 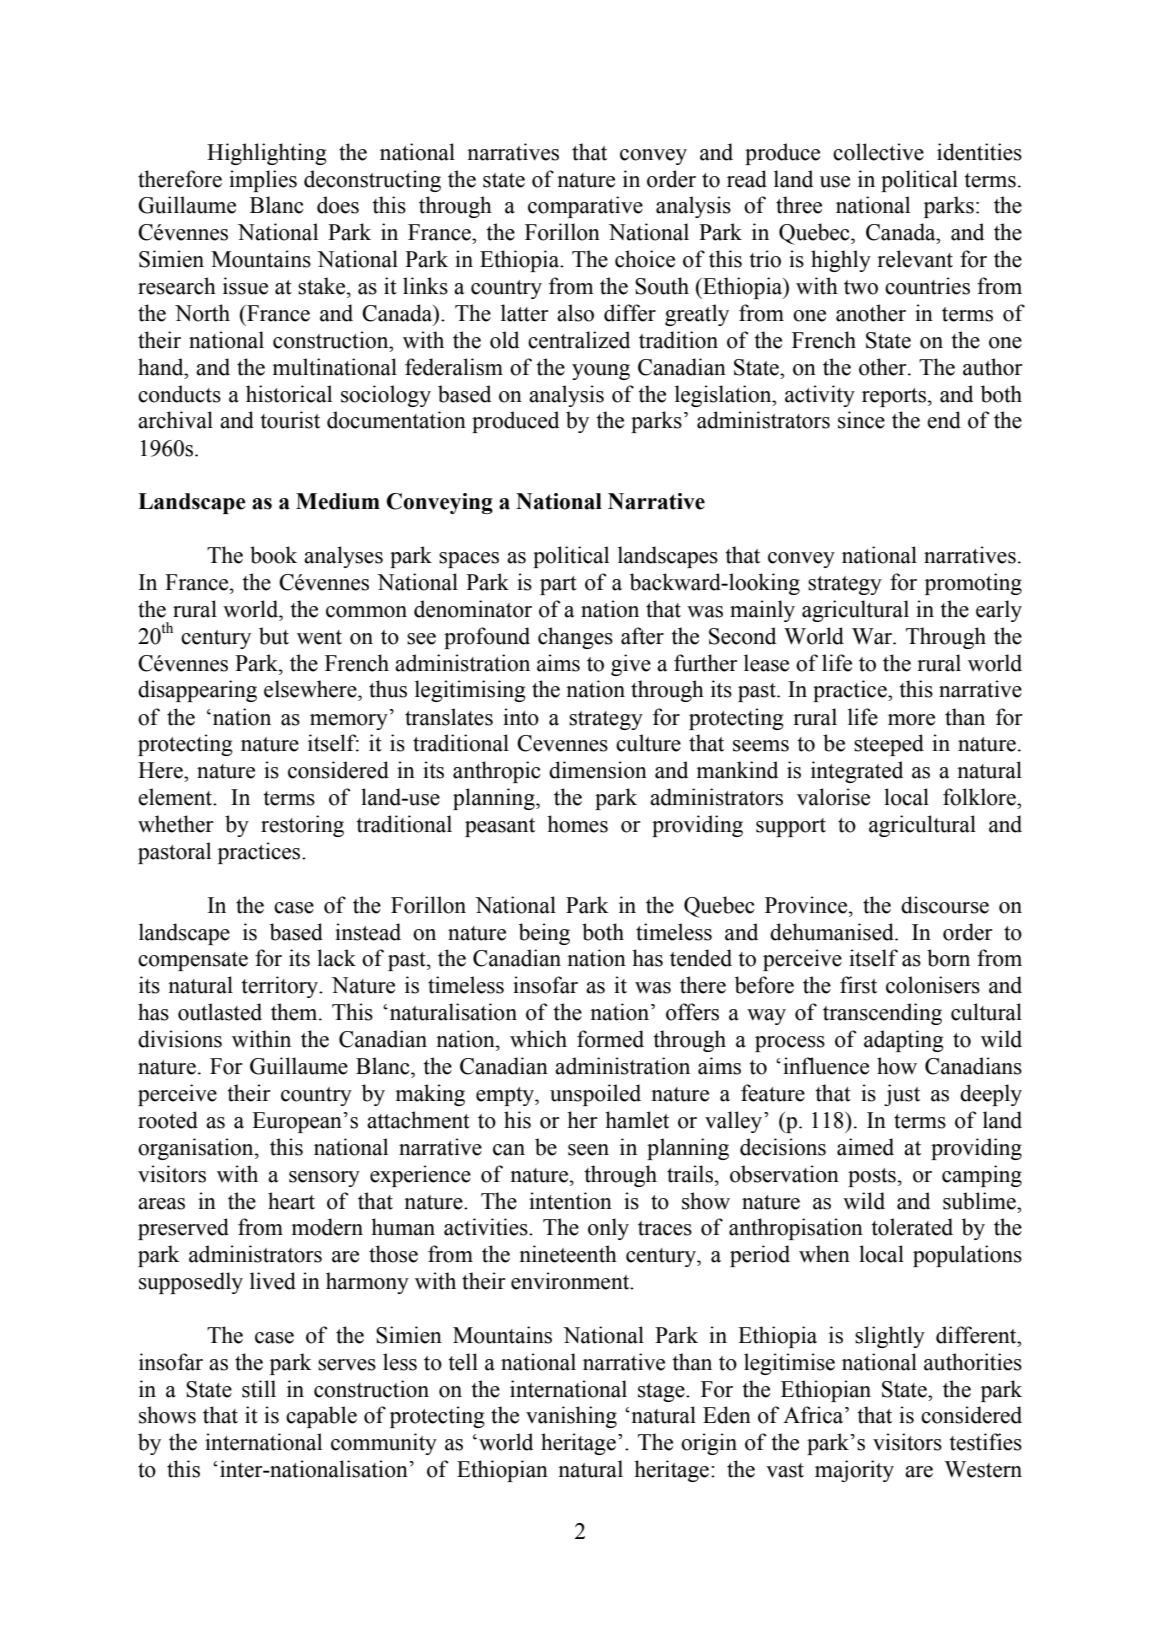 I want to click on comparative, so click(x=585, y=207).
